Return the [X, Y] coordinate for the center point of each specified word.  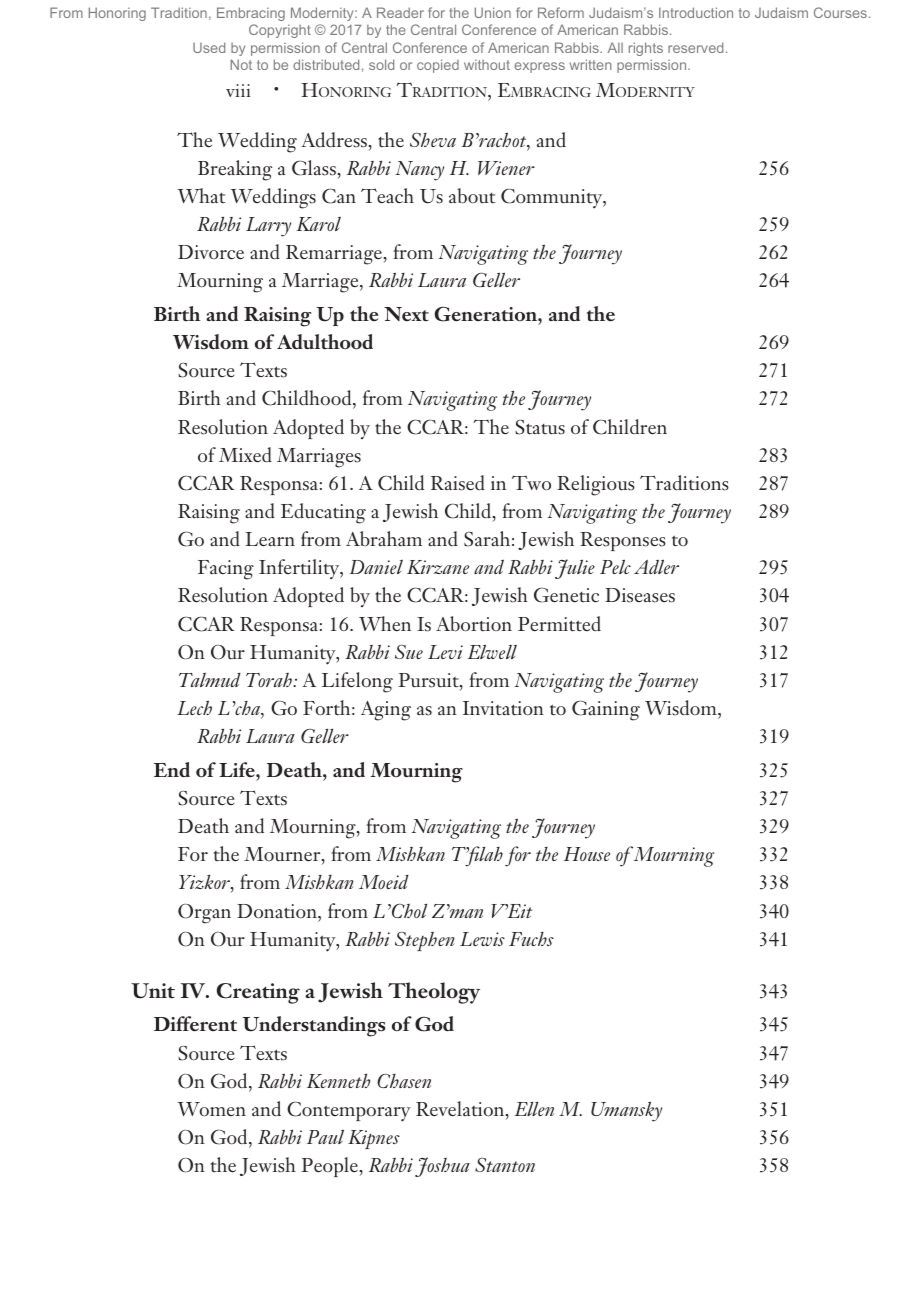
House [587, 854]
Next [406, 314]
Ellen [534, 1109]
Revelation [461, 1110]
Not [241, 64]
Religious [596, 485]
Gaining [606, 710]
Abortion [474, 624]
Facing [226, 570]
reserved [695, 47]
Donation [278, 911]
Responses [623, 541]
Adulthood [325, 342]
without [487, 65]
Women [211, 1109]
